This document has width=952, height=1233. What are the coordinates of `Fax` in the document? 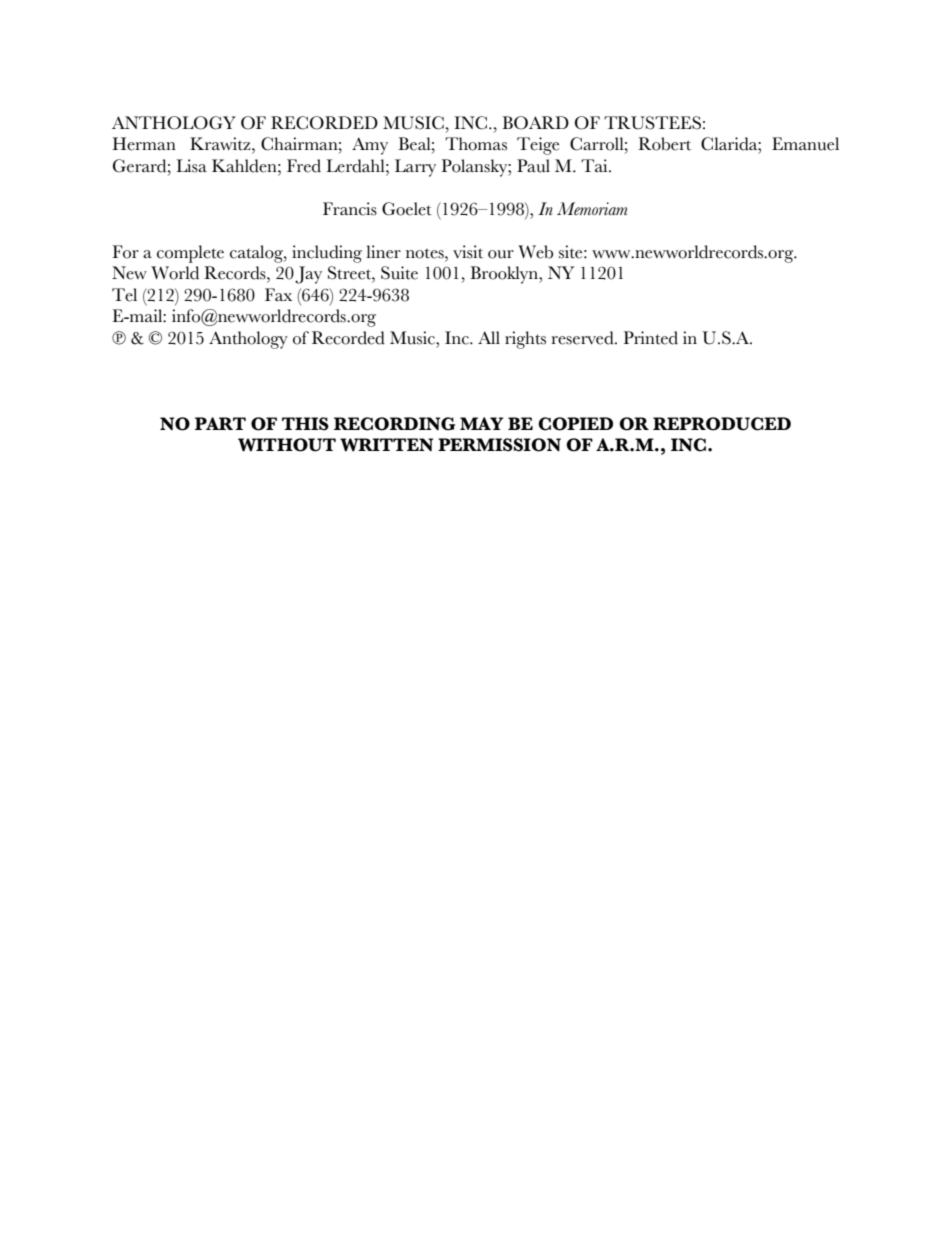 It's located at (278, 294).
